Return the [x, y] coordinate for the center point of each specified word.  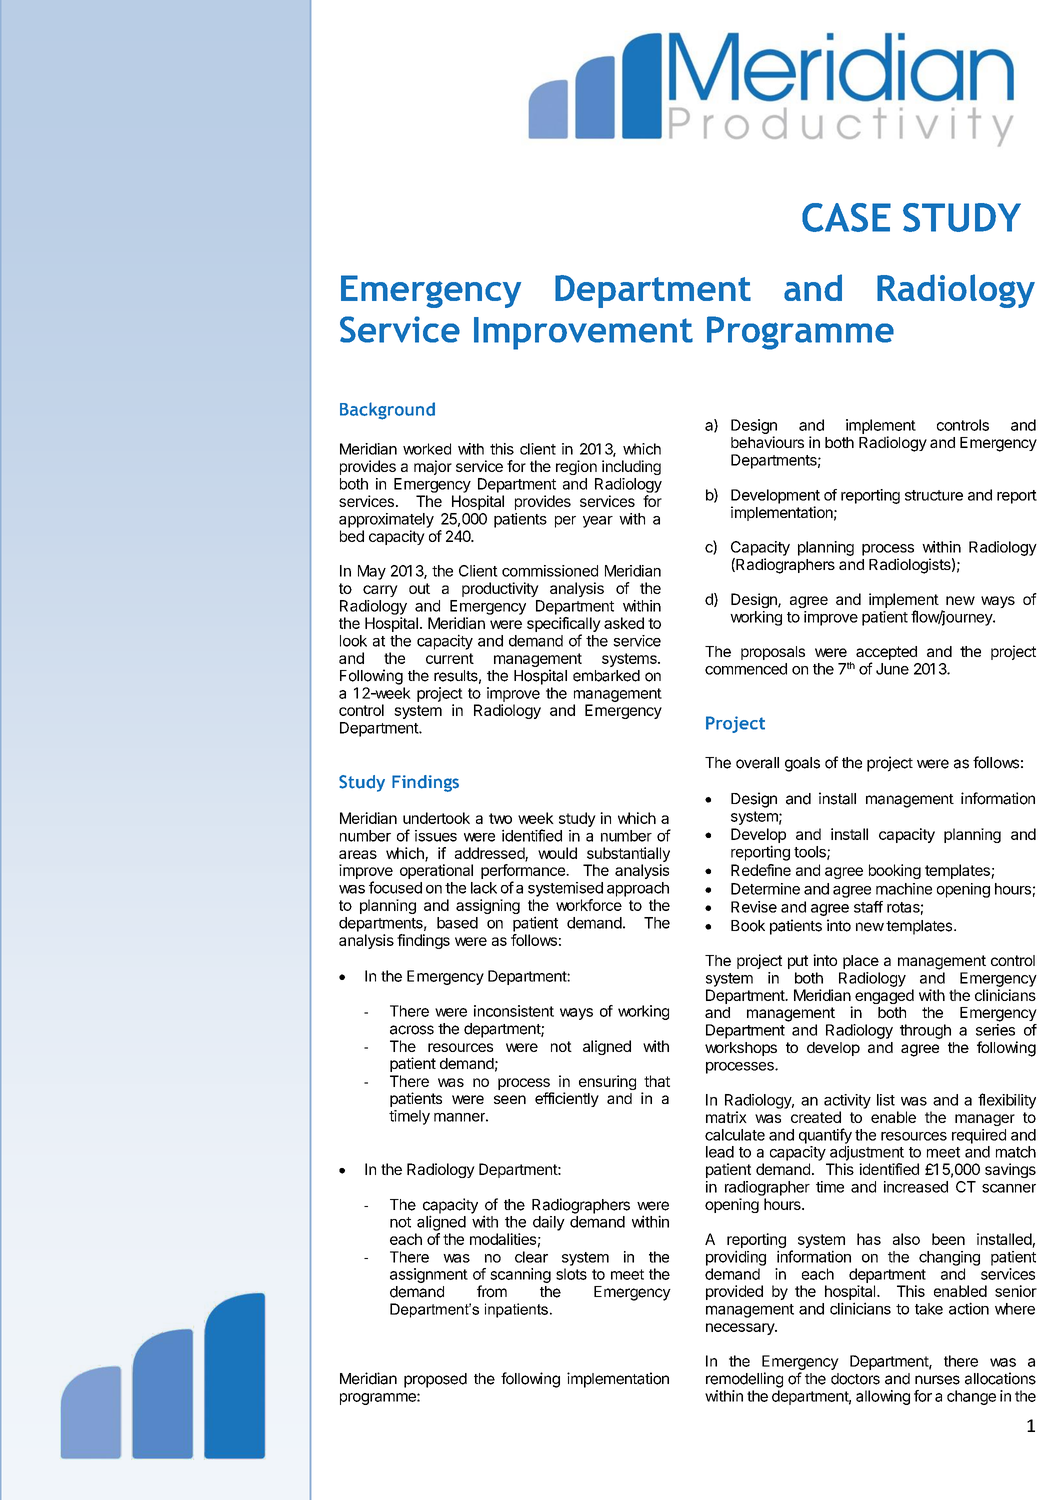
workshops [741, 1049]
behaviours [767, 442]
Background [387, 411]
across [412, 1030]
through [925, 1031]
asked [624, 623]
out [419, 588]
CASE [846, 217]
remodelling [744, 1380]
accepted [886, 654]
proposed [435, 1380]
